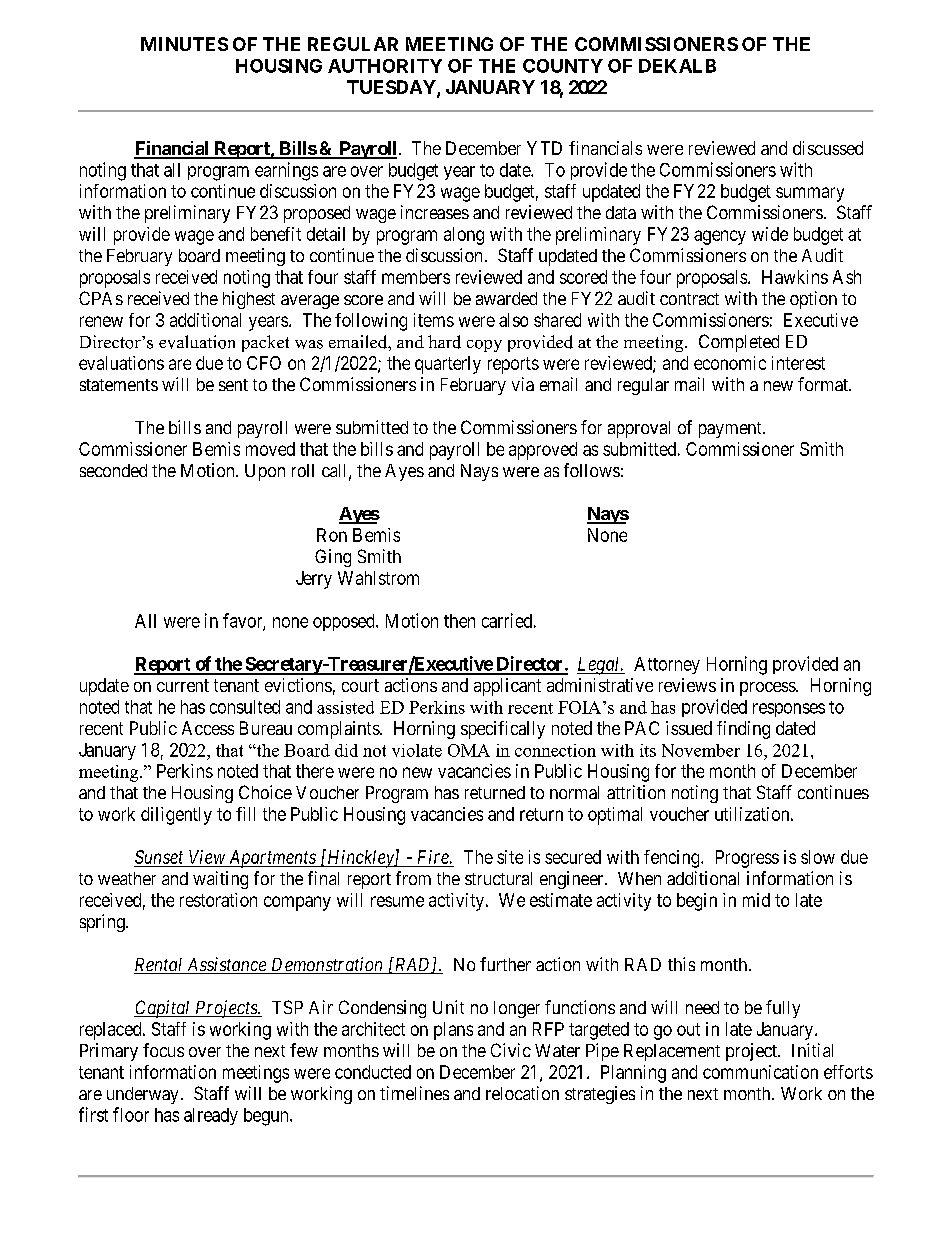  What do you see at coordinates (747, 859) in the screenshot?
I see `Progress` at bounding box center [747, 859].
